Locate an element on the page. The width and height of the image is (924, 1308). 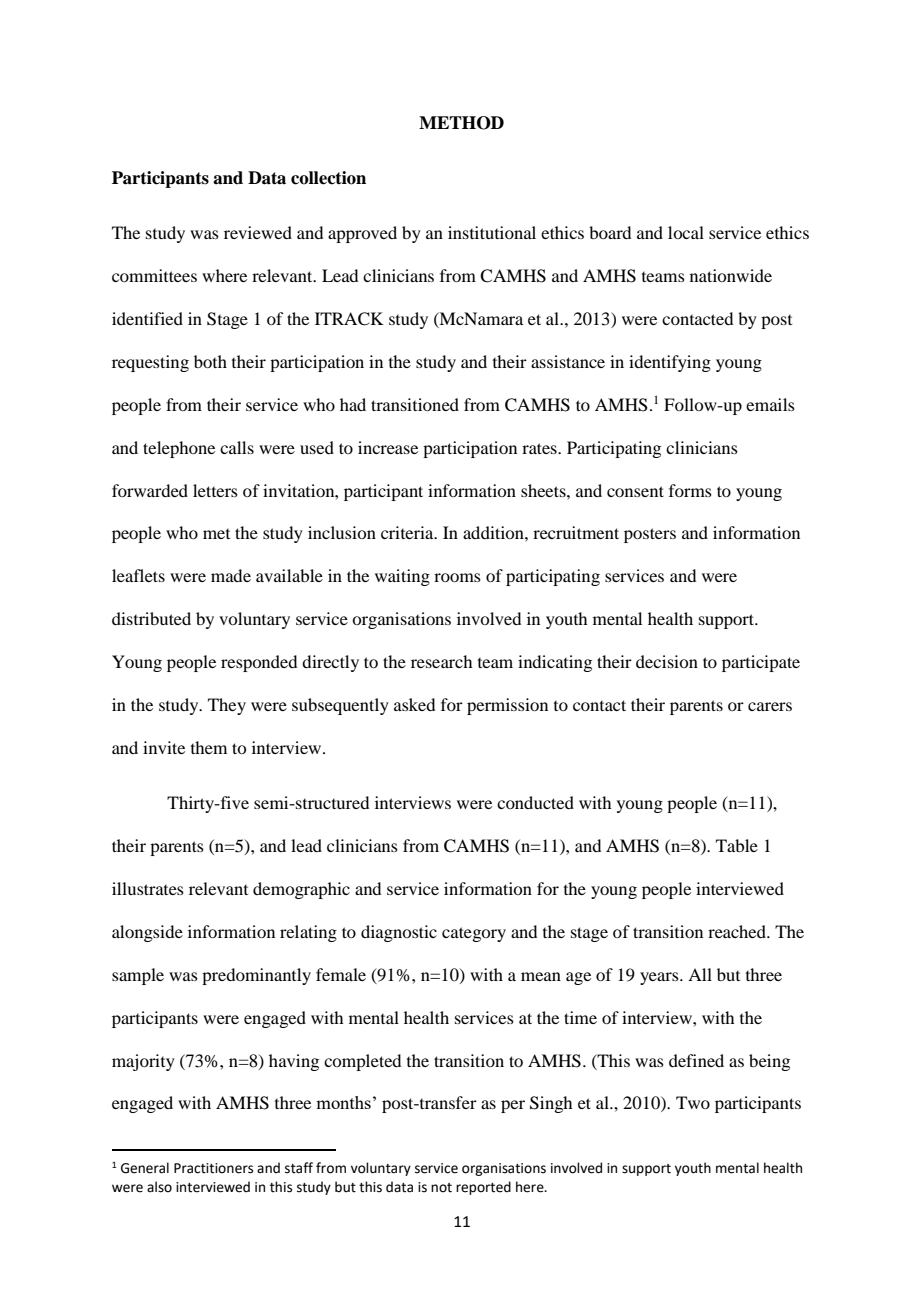
identifying is located at coordinates (670, 363).
